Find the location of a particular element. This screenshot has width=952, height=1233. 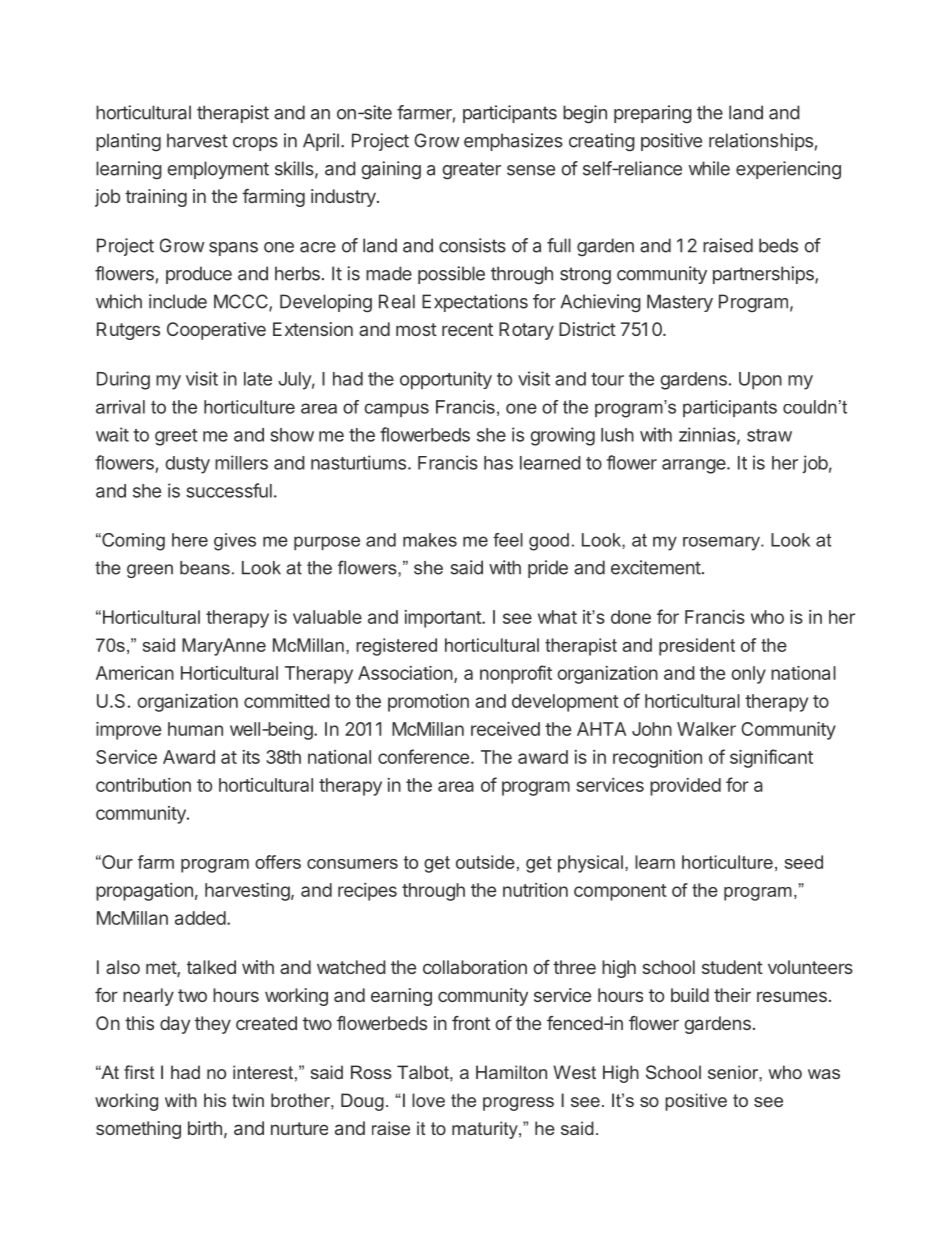

birth is located at coordinates (205, 1128).
